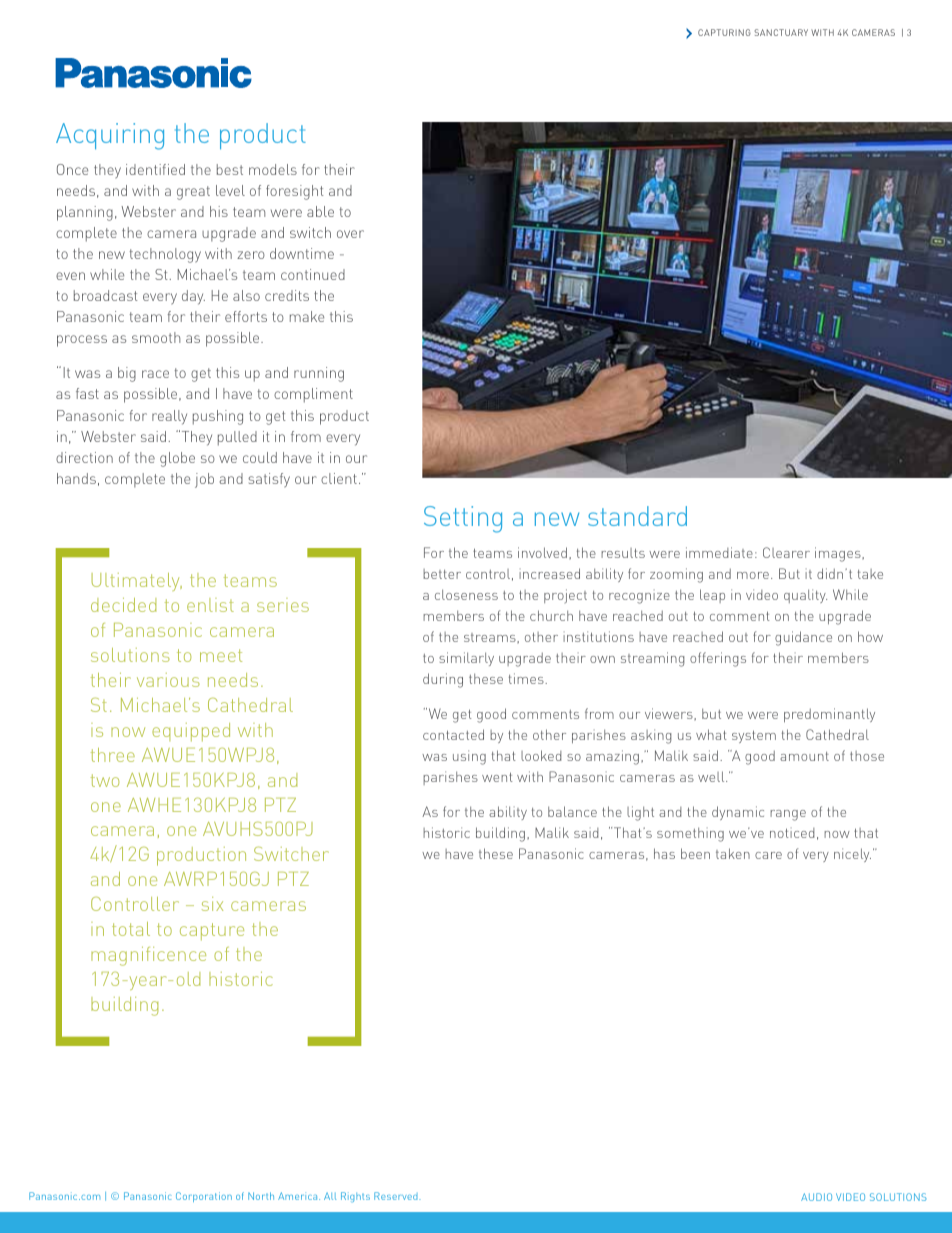  I want to click on Corporation, so click(204, 1197).
